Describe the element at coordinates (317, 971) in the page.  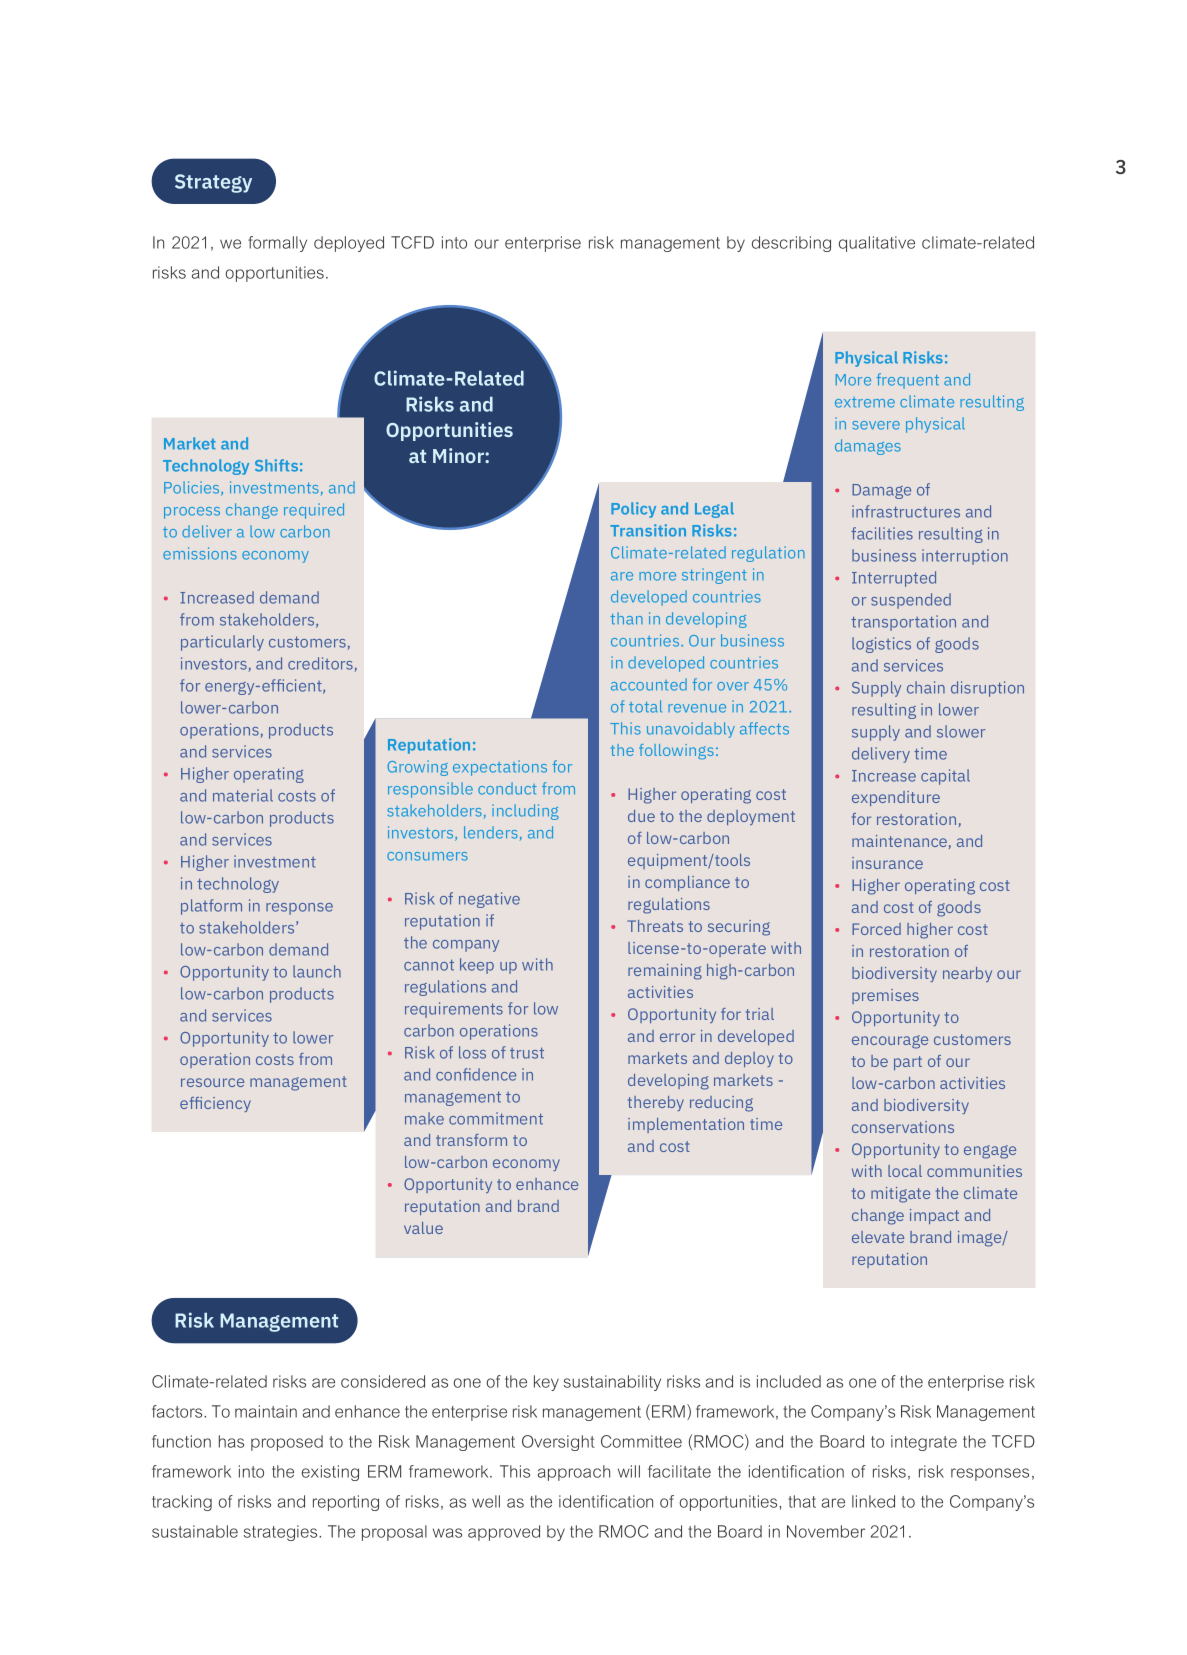
I see `launch` at that location.
